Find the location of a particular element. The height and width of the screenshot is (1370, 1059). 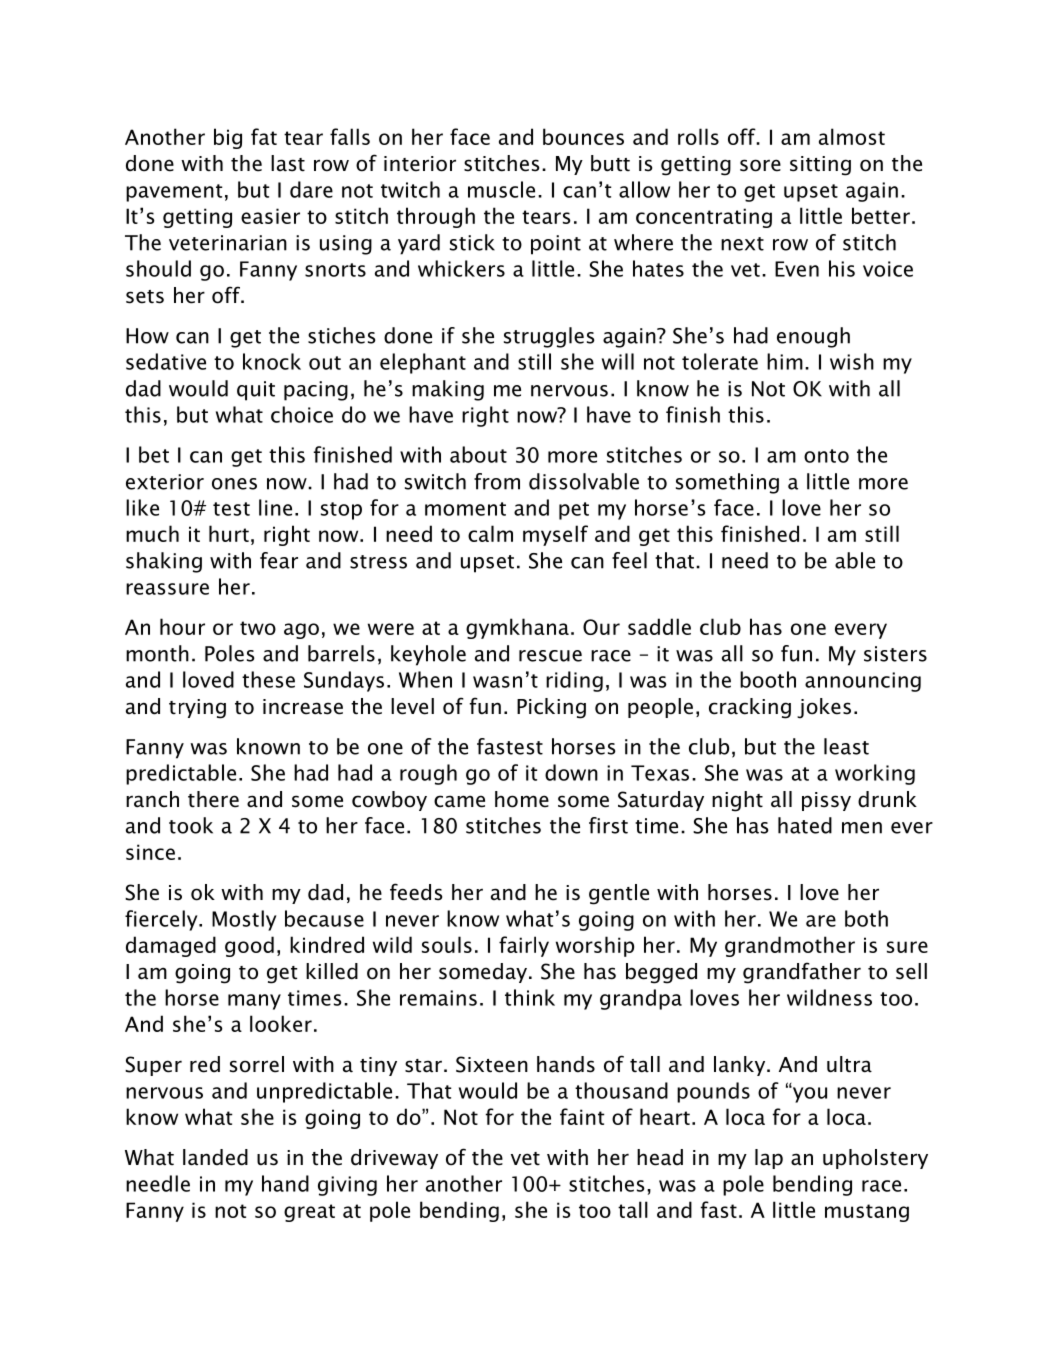

big is located at coordinates (228, 138).
